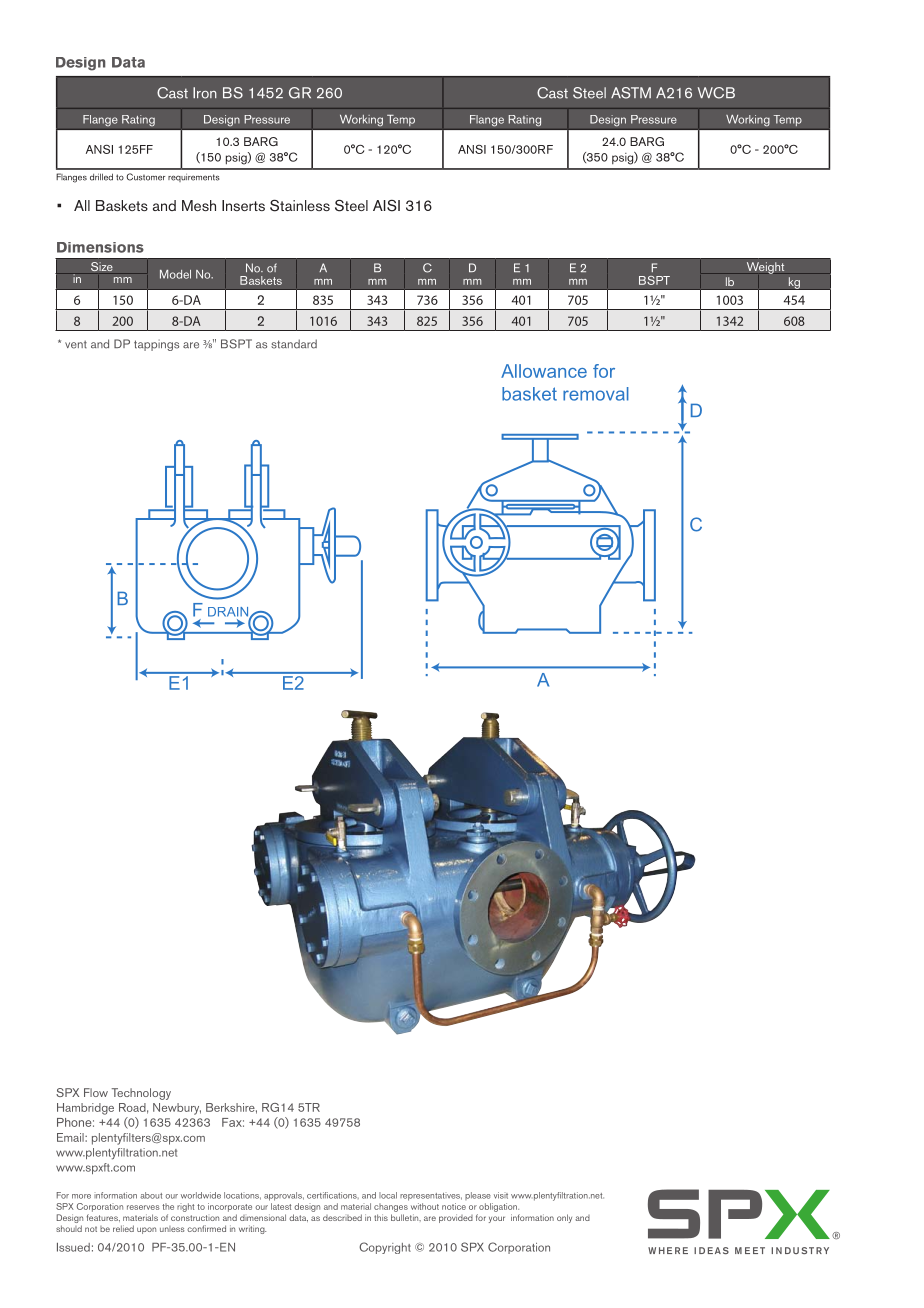  I want to click on removal, so click(596, 394).
